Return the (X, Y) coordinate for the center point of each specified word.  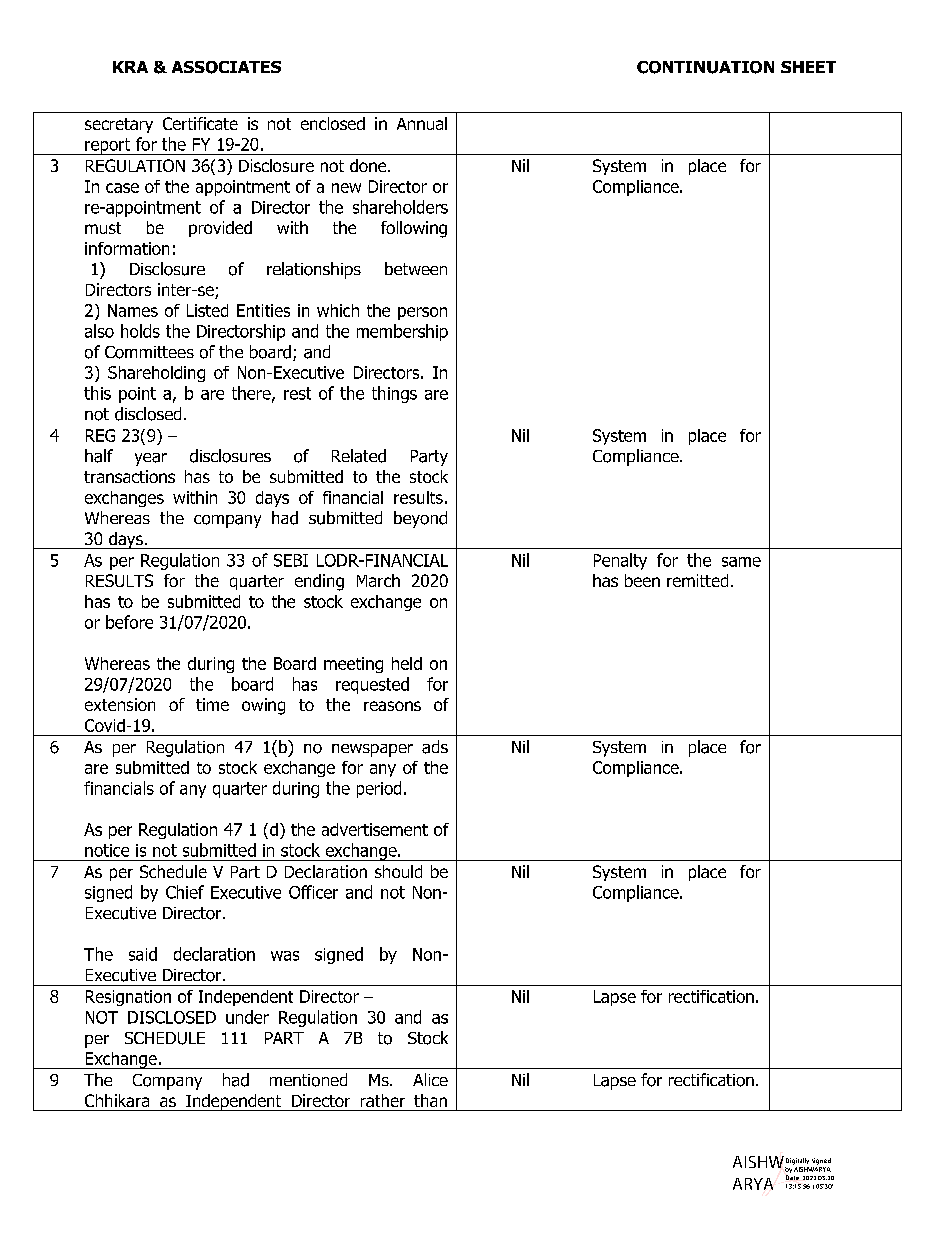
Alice (430, 1079)
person (422, 313)
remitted (697, 580)
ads (435, 747)
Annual (422, 123)
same (741, 562)
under (247, 1017)
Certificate (200, 123)
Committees (149, 352)
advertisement (375, 829)
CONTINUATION (705, 67)
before (129, 622)
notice (107, 850)
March (378, 580)
